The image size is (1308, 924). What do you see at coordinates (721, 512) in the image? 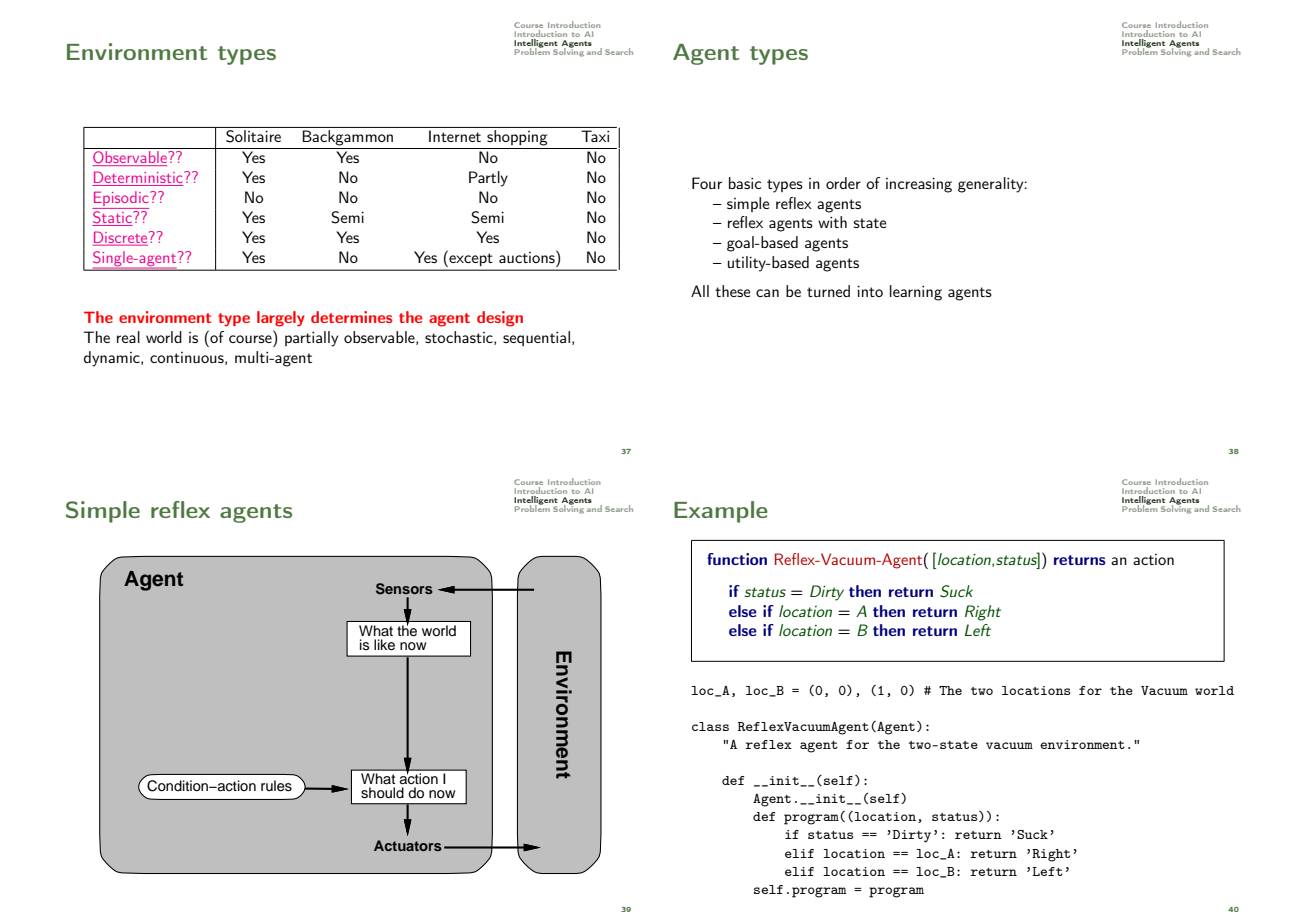
I see `Example` at bounding box center [721, 512].
